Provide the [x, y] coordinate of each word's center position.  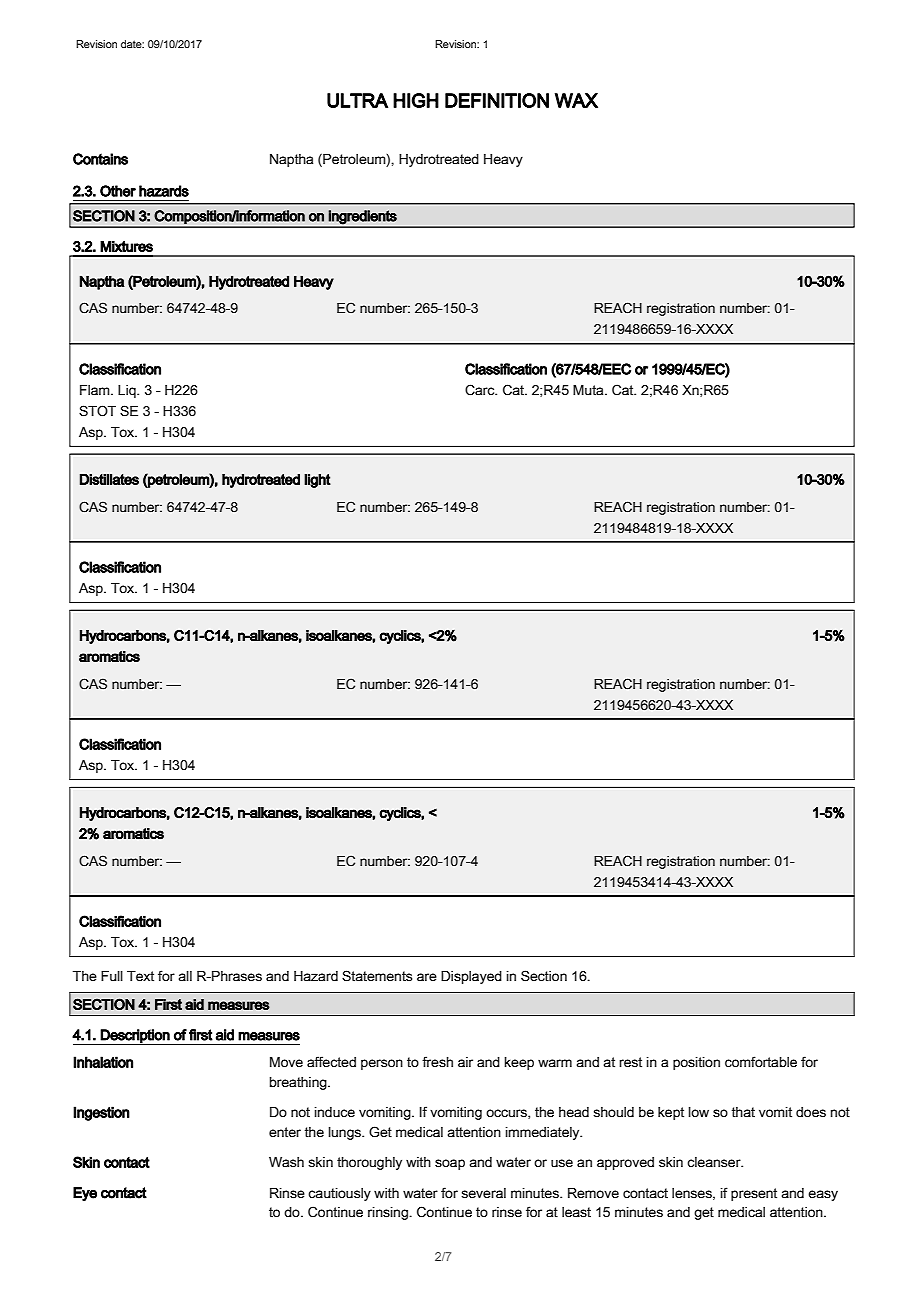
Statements [377, 976]
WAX [576, 100]
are [427, 977]
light [317, 481]
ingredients [363, 217]
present [754, 1194]
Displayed [471, 977]
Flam [96, 390]
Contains [100, 159]
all [185, 976]
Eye [85, 1194]
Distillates [109, 479]
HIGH [416, 100]
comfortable [761, 1062]
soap [450, 1164]
